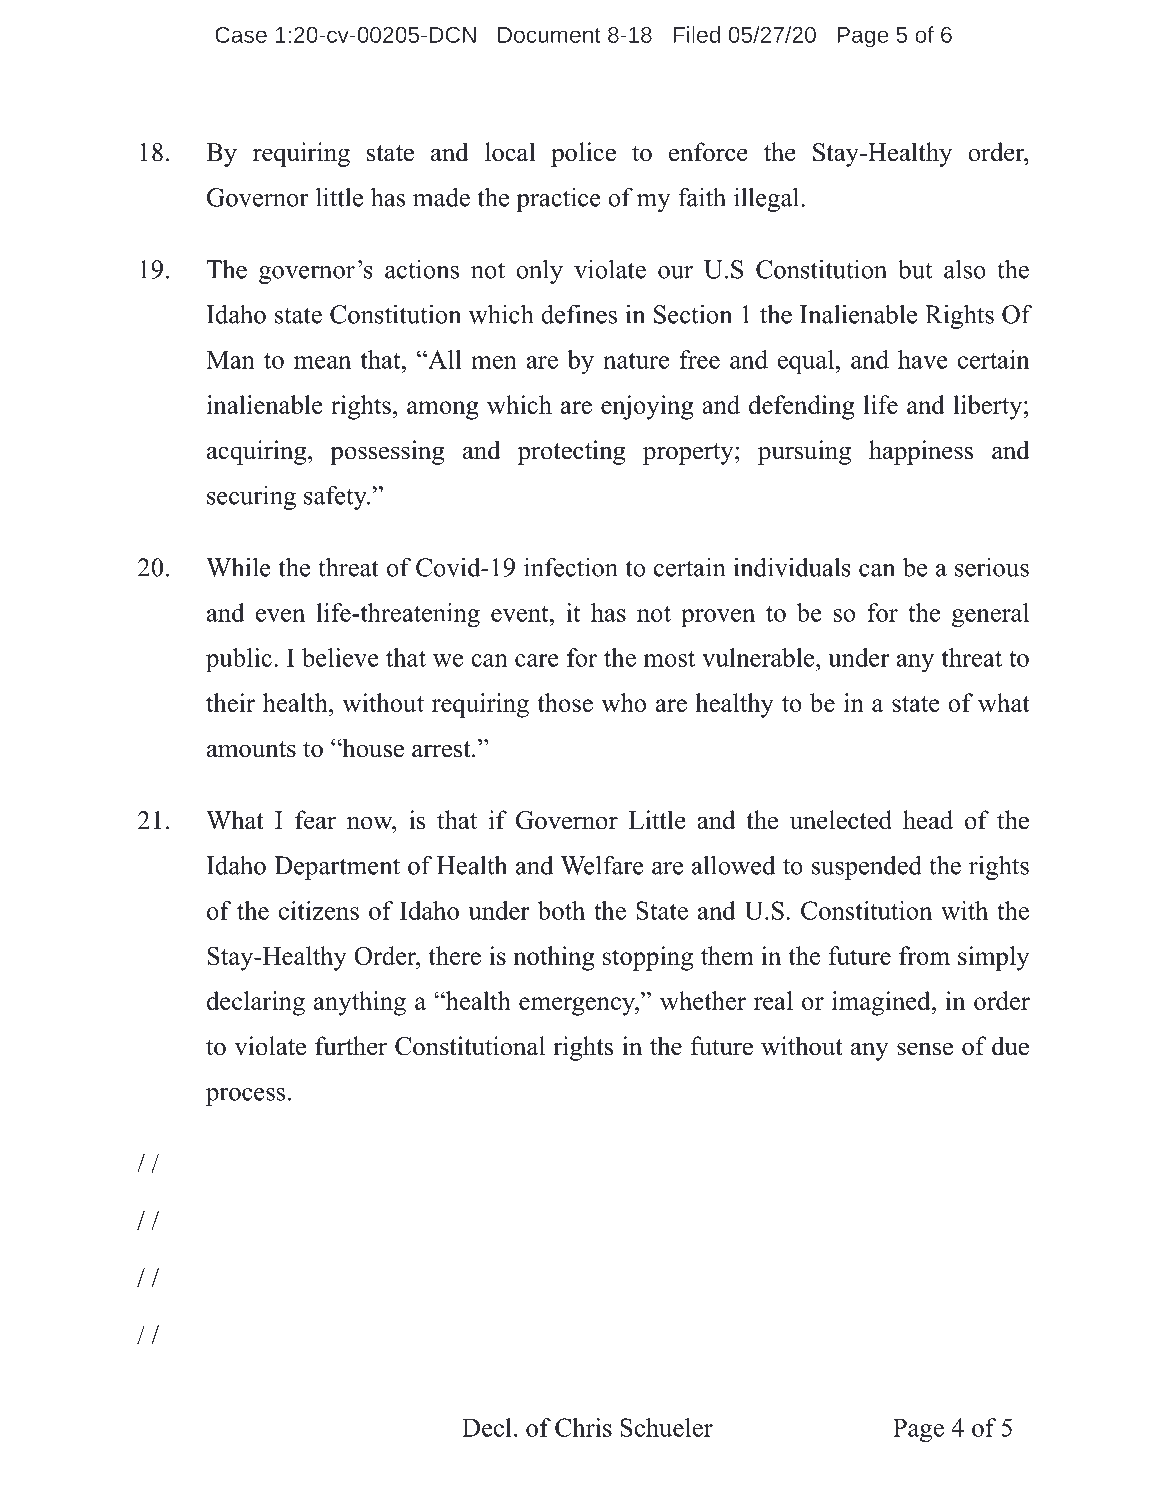  What do you see at coordinates (319, 910) in the document?
I see `citizens` at bounding box center [319, 910].
